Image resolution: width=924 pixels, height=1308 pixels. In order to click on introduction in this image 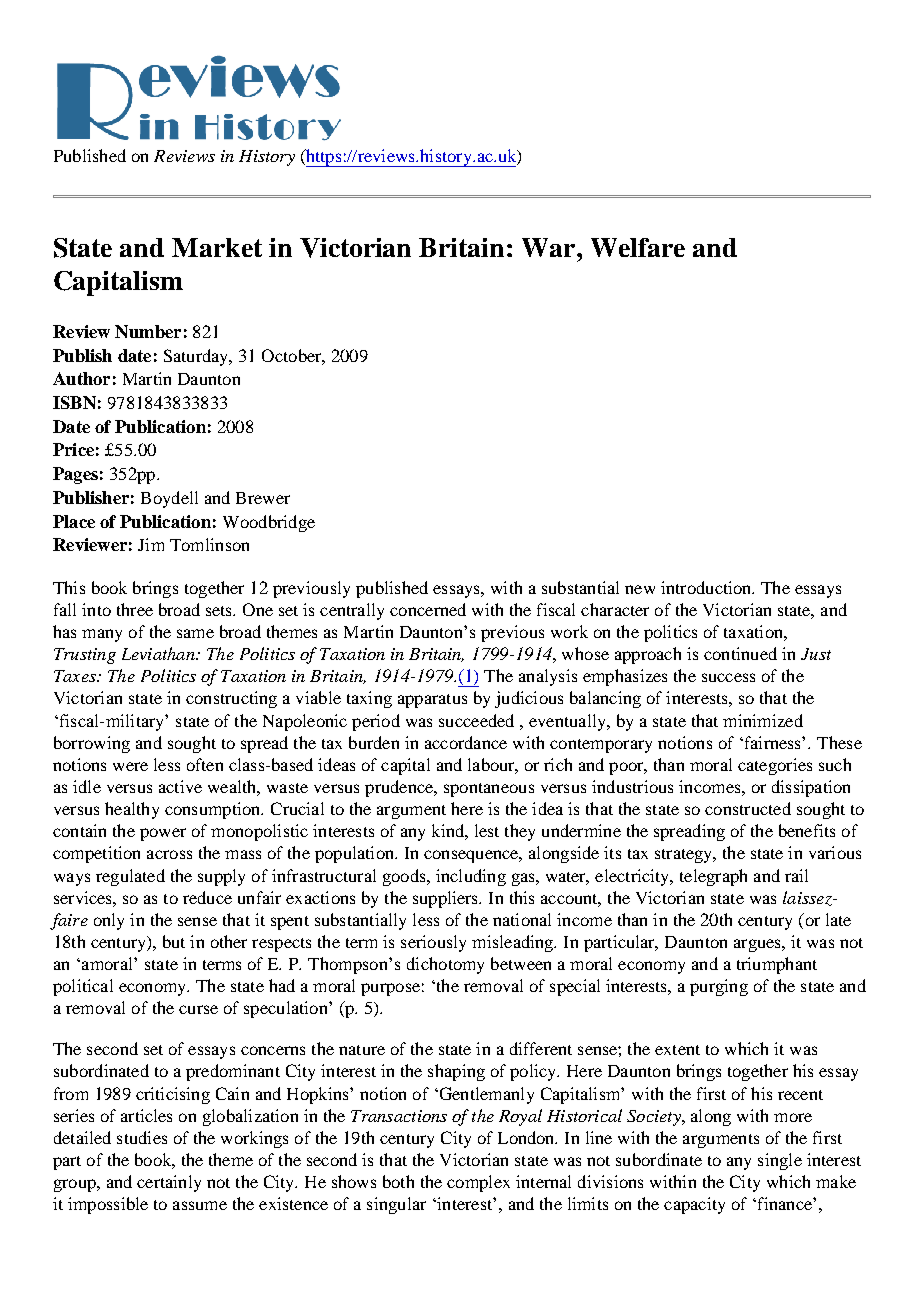, I will do `click(707, 587)`.
